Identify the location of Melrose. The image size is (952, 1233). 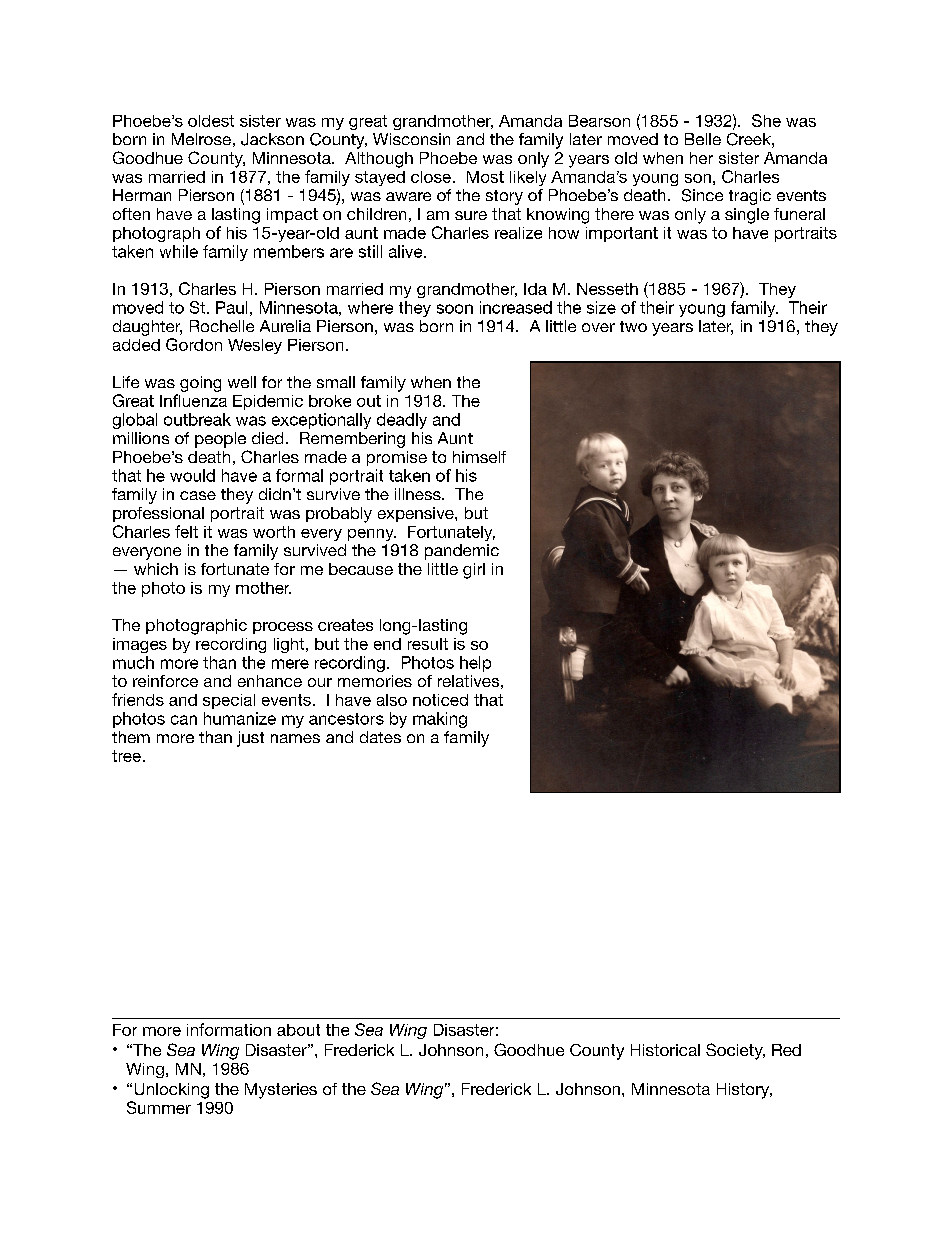
(201, 139).
